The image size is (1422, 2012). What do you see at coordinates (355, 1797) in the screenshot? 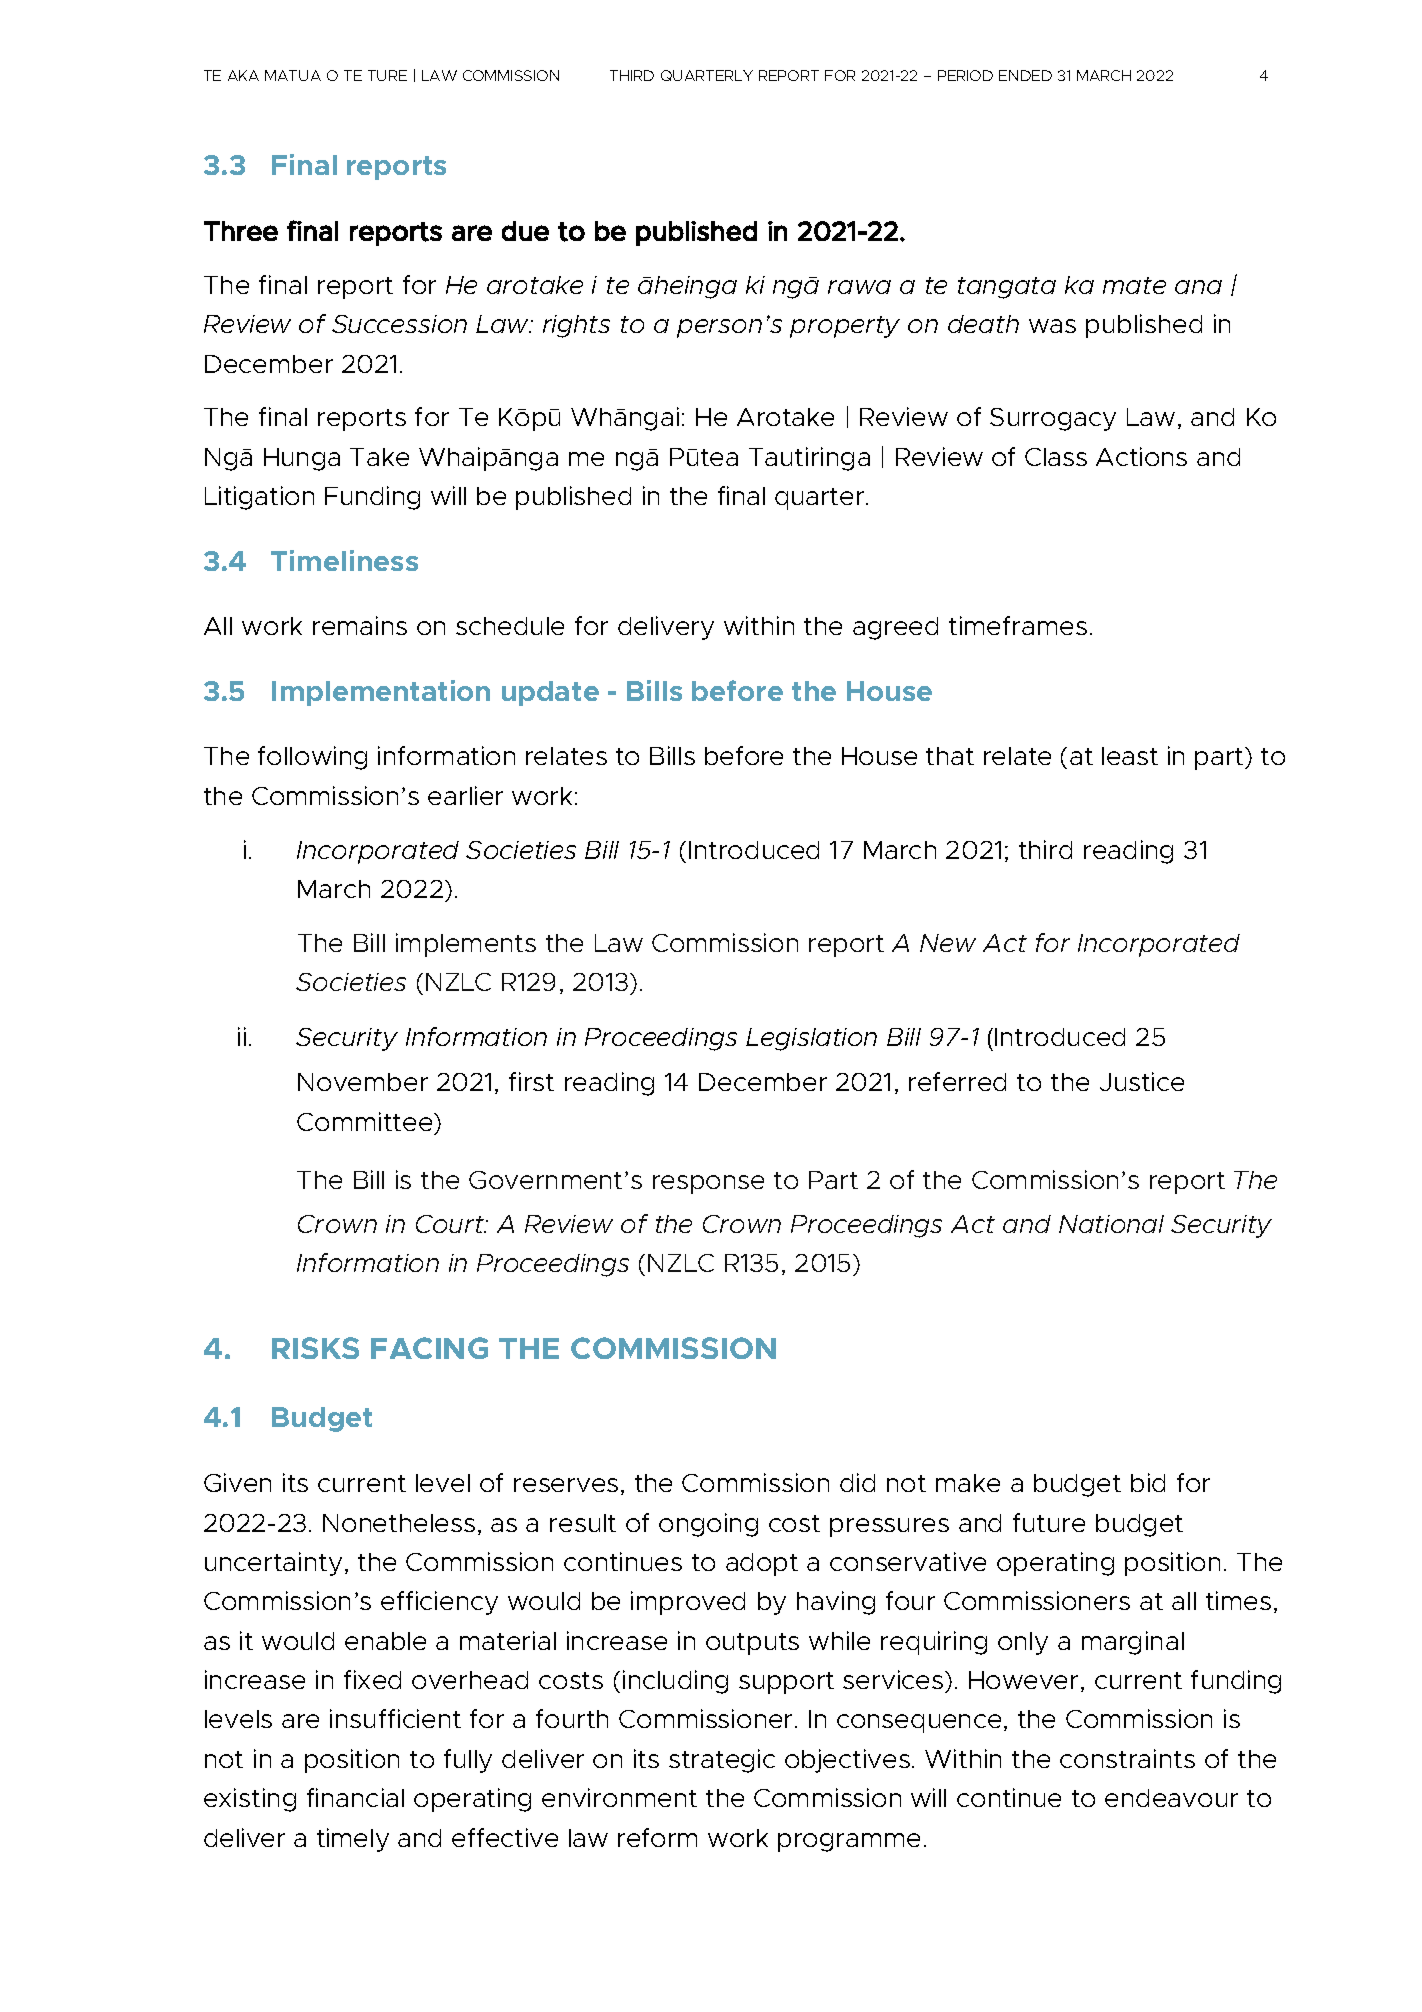
I see `financial` at bounding box center [355, 1797].
